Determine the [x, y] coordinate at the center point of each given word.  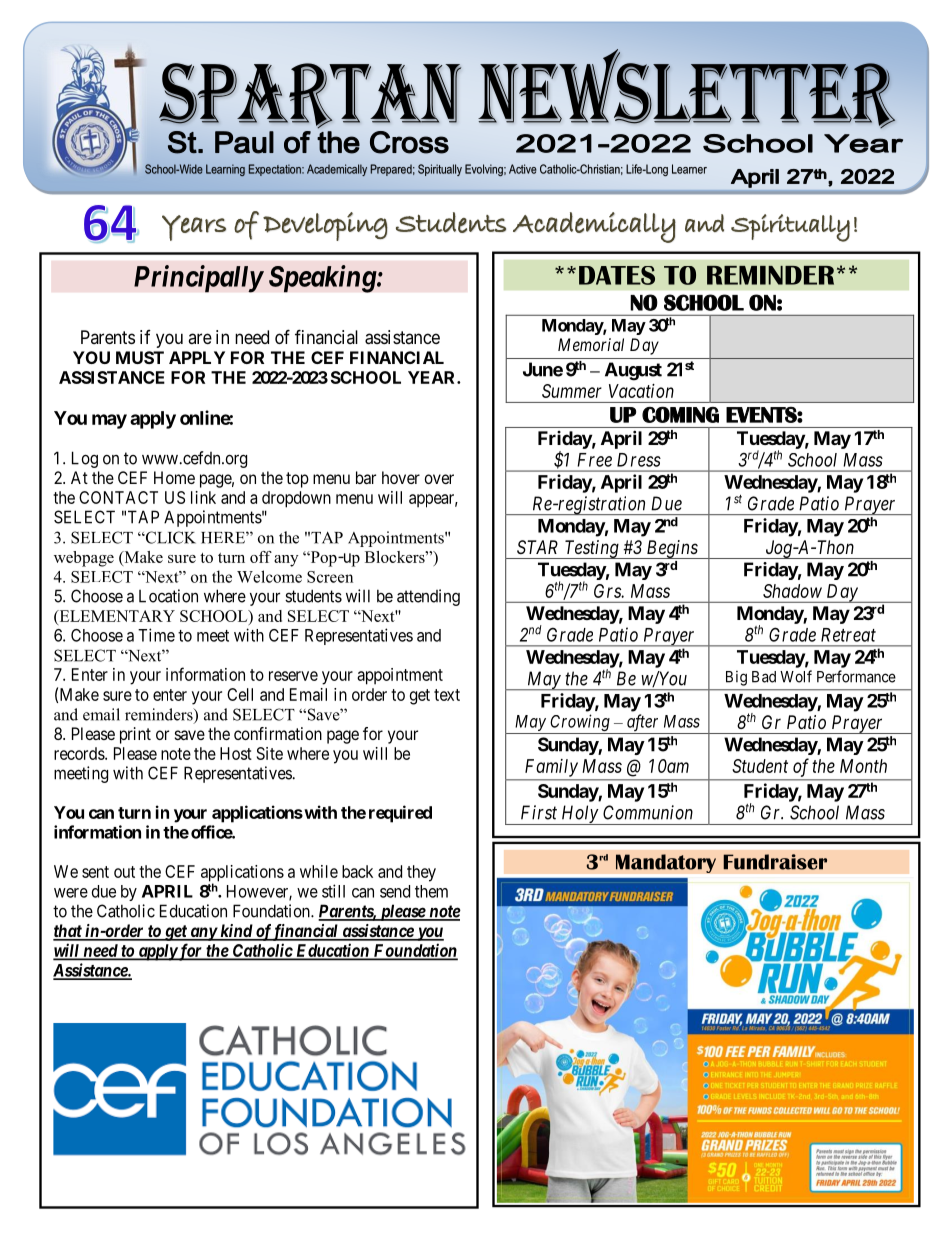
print [135, 735]
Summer [572, 391]
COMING [680, 414]
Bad [764, 677]
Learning [225, 170]
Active [523, 169]
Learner [689, 169]
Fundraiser [775, 862]
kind [236, 932]
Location [168, 596]
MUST [140, 357]
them [431, 891]
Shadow [792, 591]
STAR [537, 547]
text [447, 695]
